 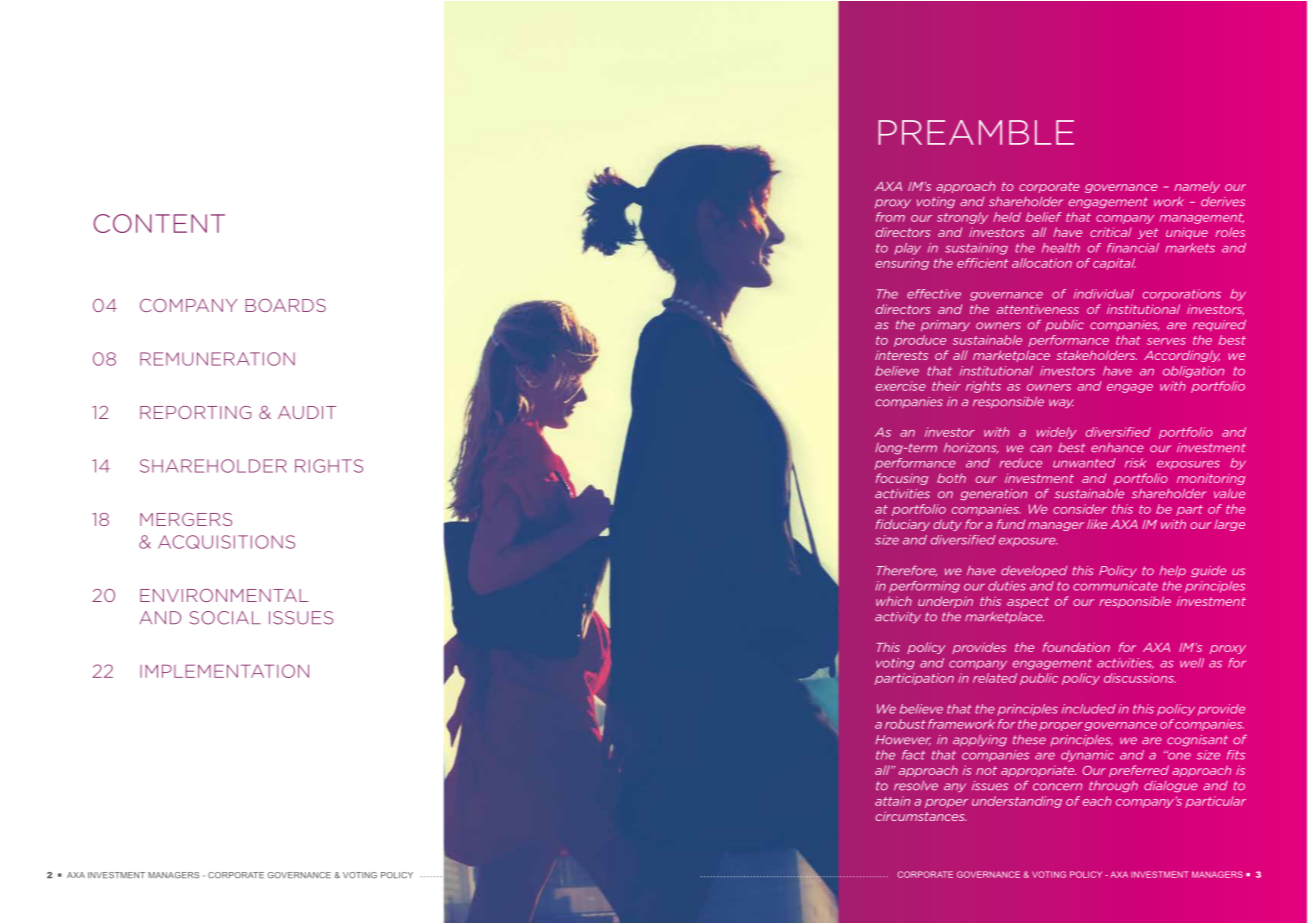 What do you see at coordinates (902, 264) in the screenshot?
I see `ensuring` at bounding box center [902, 264].
